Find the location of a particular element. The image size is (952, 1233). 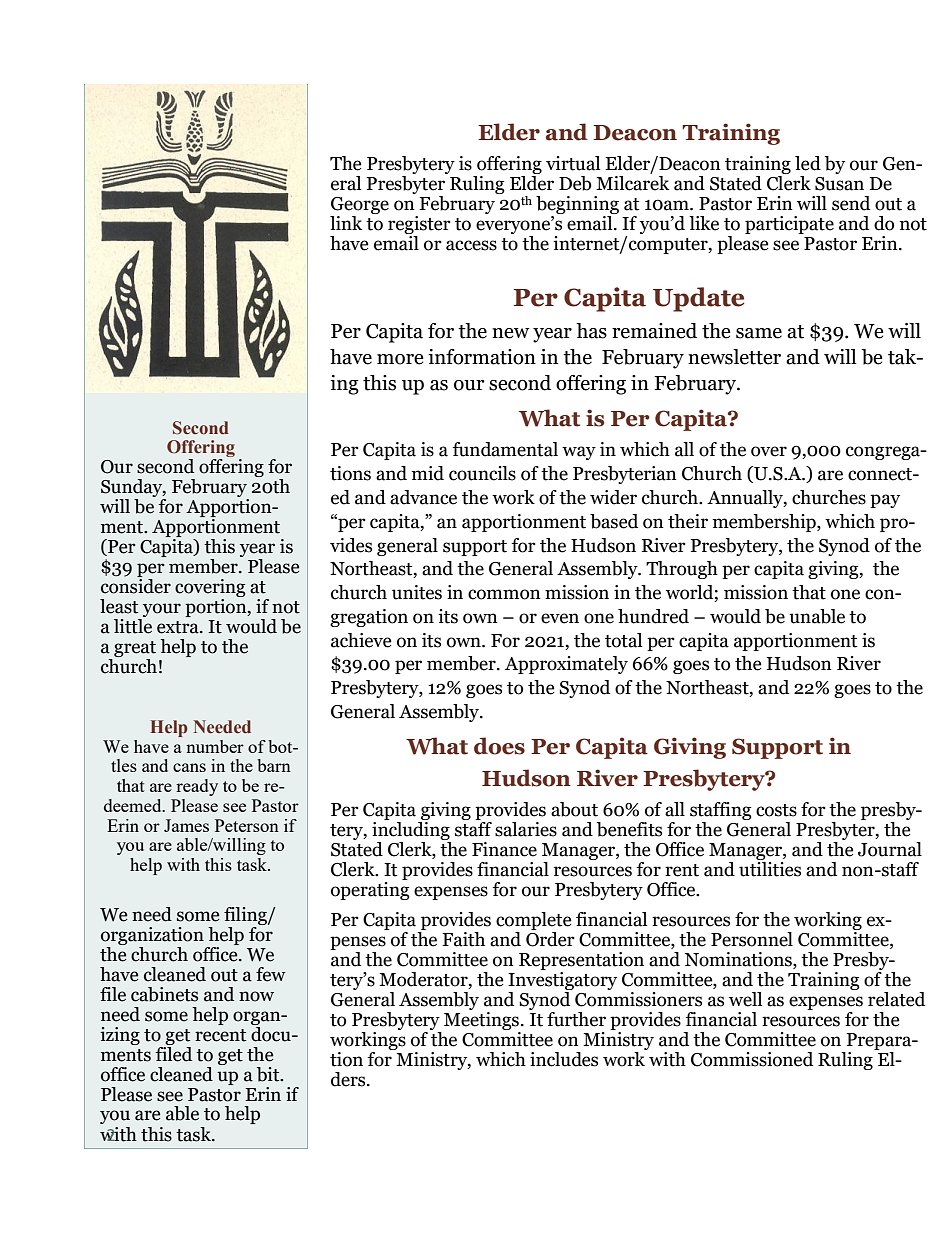

more is located at coordinates (400, 359).
